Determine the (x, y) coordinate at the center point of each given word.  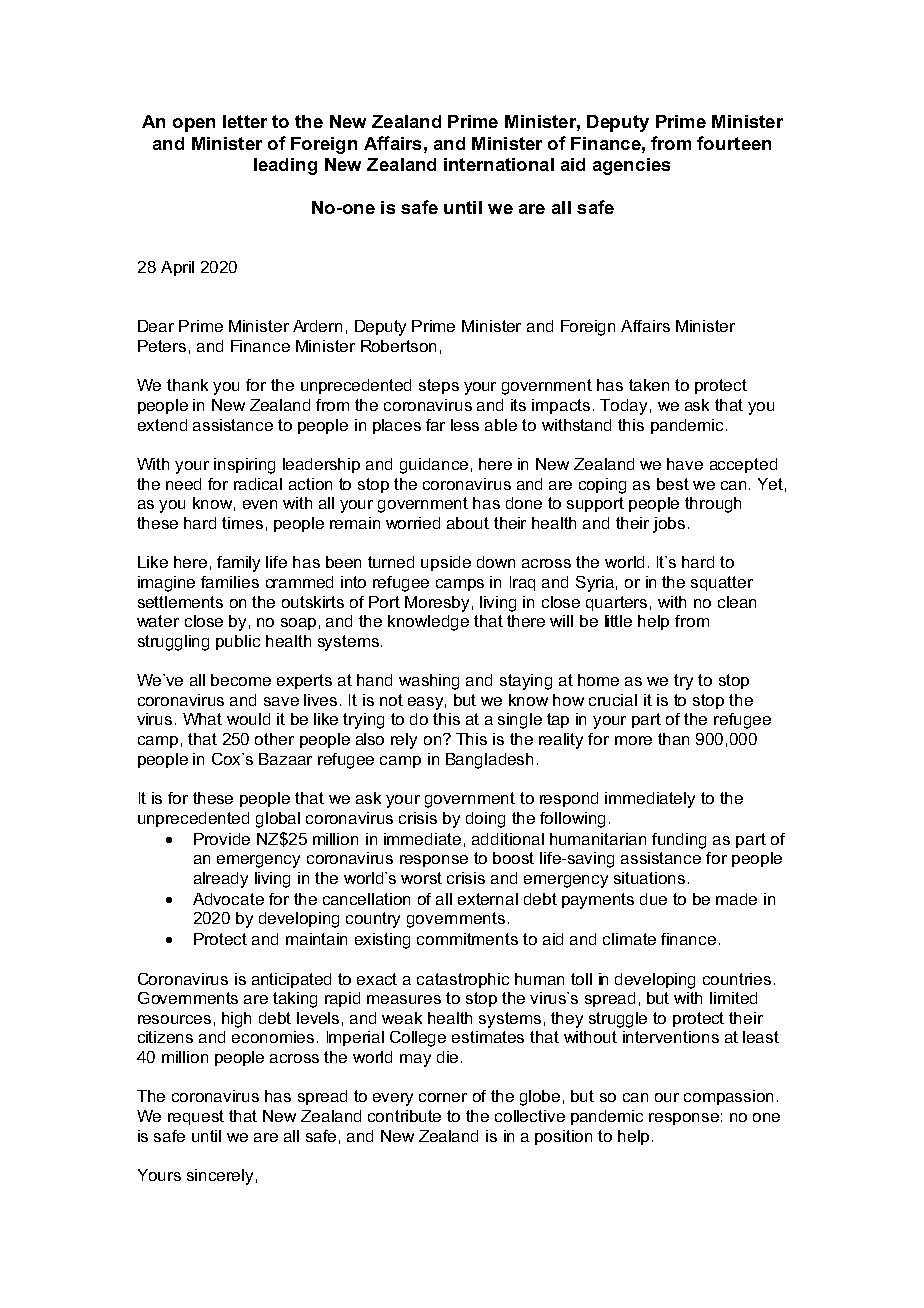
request (196, 1117)
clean (737, 602)
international (499, 164)
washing (429, 682)
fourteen (734, 143)
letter (245, 121)
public (238, 642)
